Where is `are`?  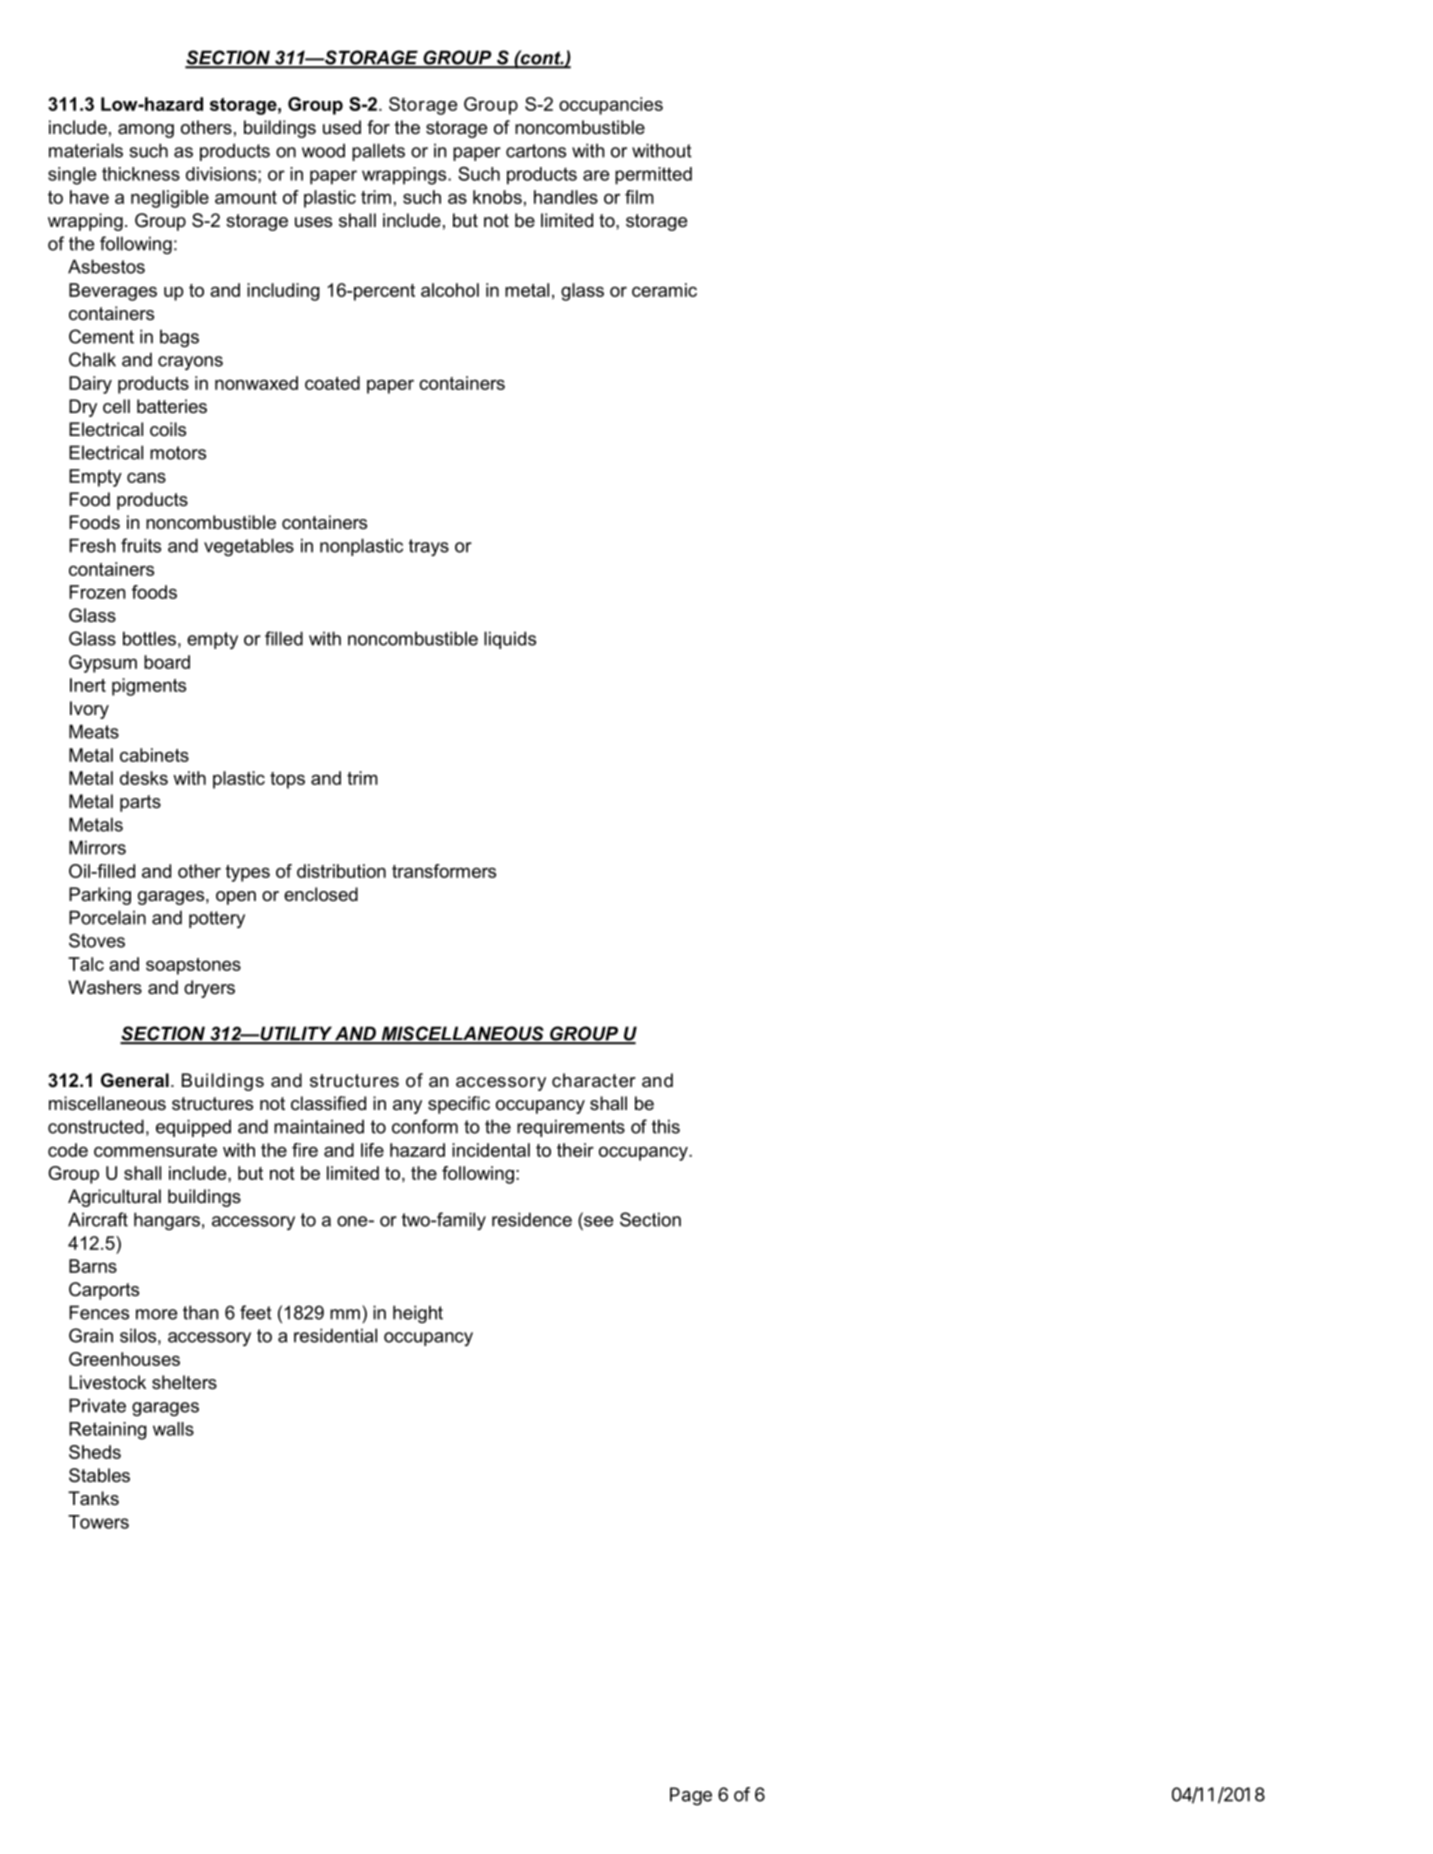 are is located at coordinates (596, 175).
